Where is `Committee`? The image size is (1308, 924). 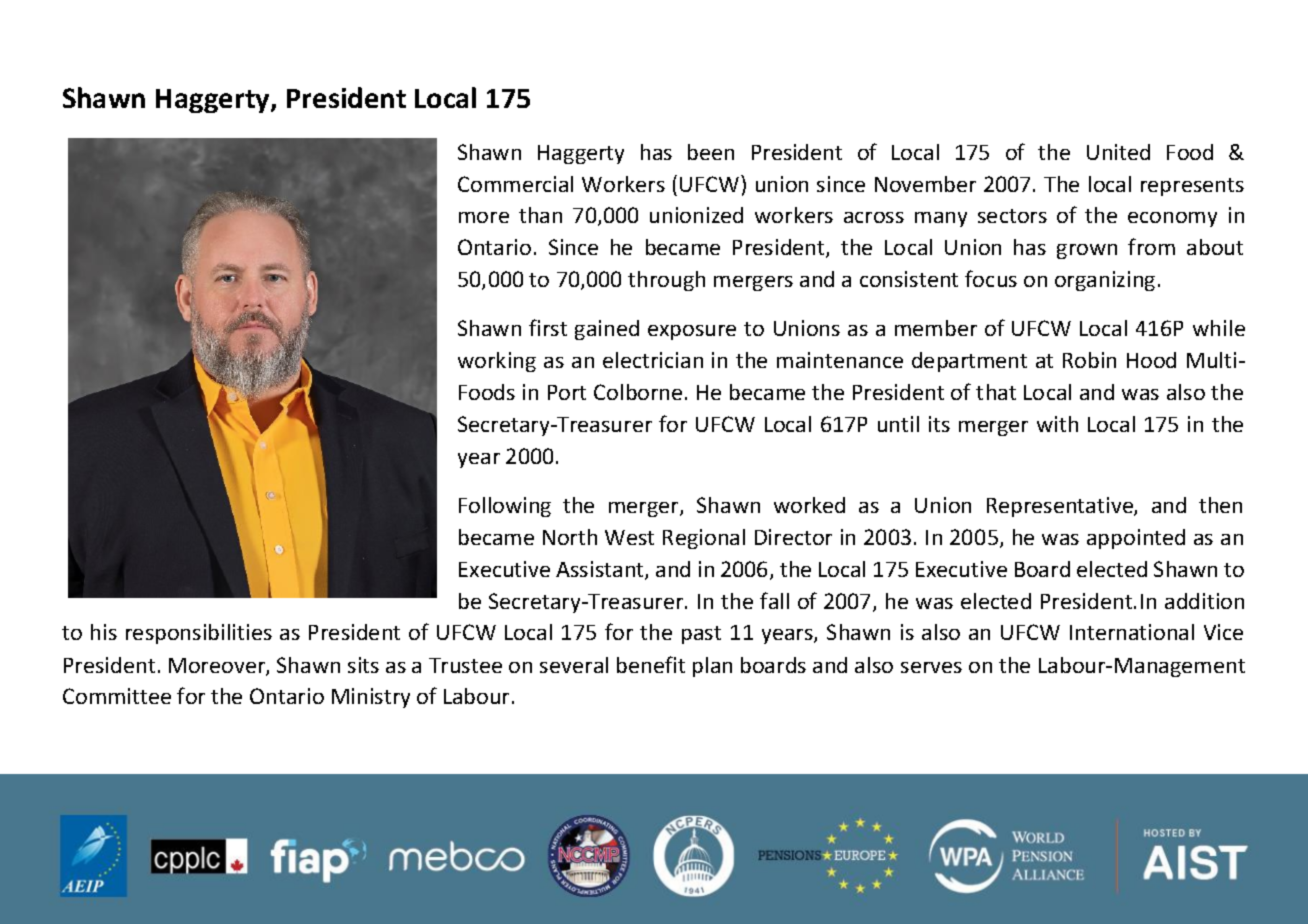 Committee is located at coordinates (117, 696).
